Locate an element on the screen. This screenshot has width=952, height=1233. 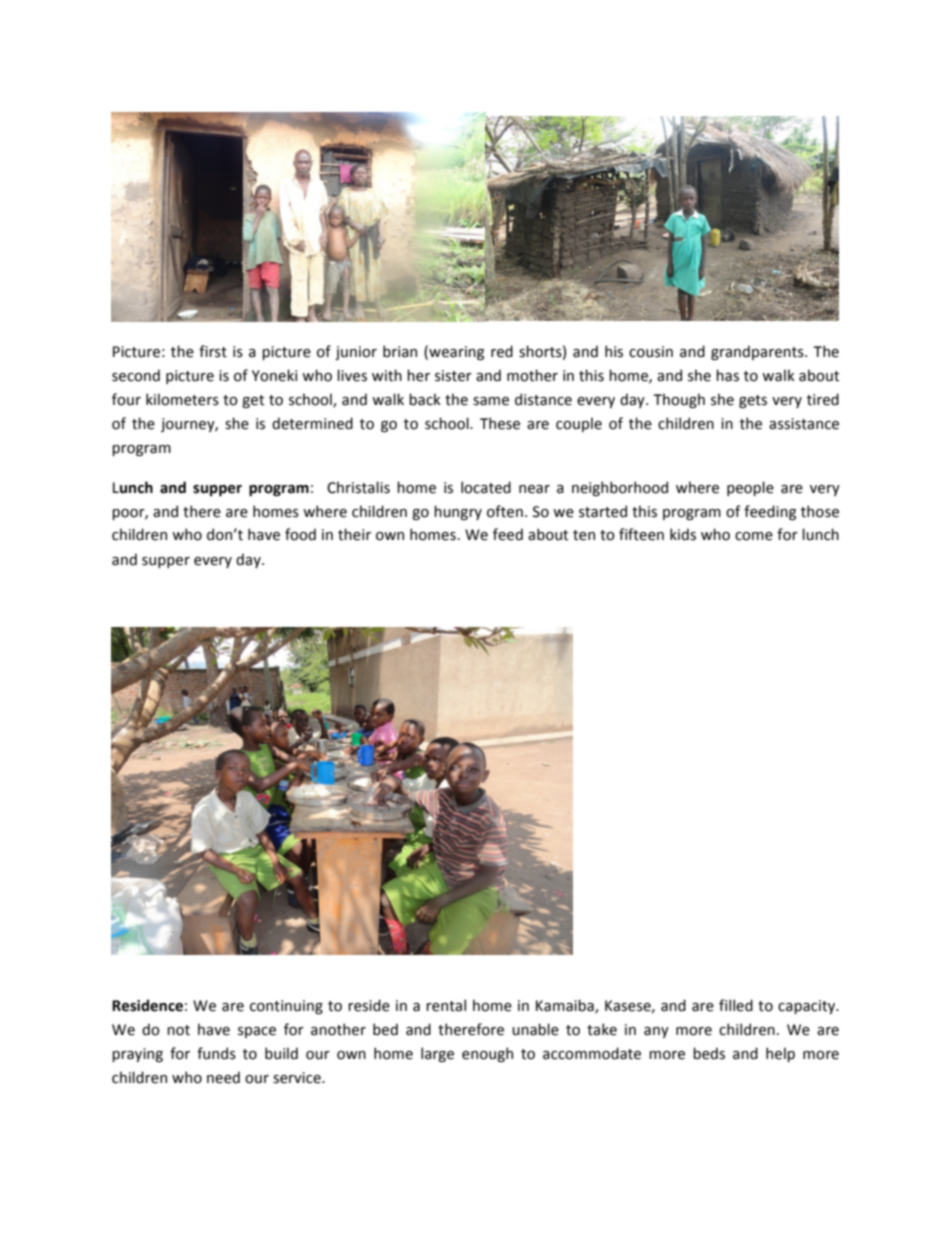
their is located at coordinates (354, 534).
